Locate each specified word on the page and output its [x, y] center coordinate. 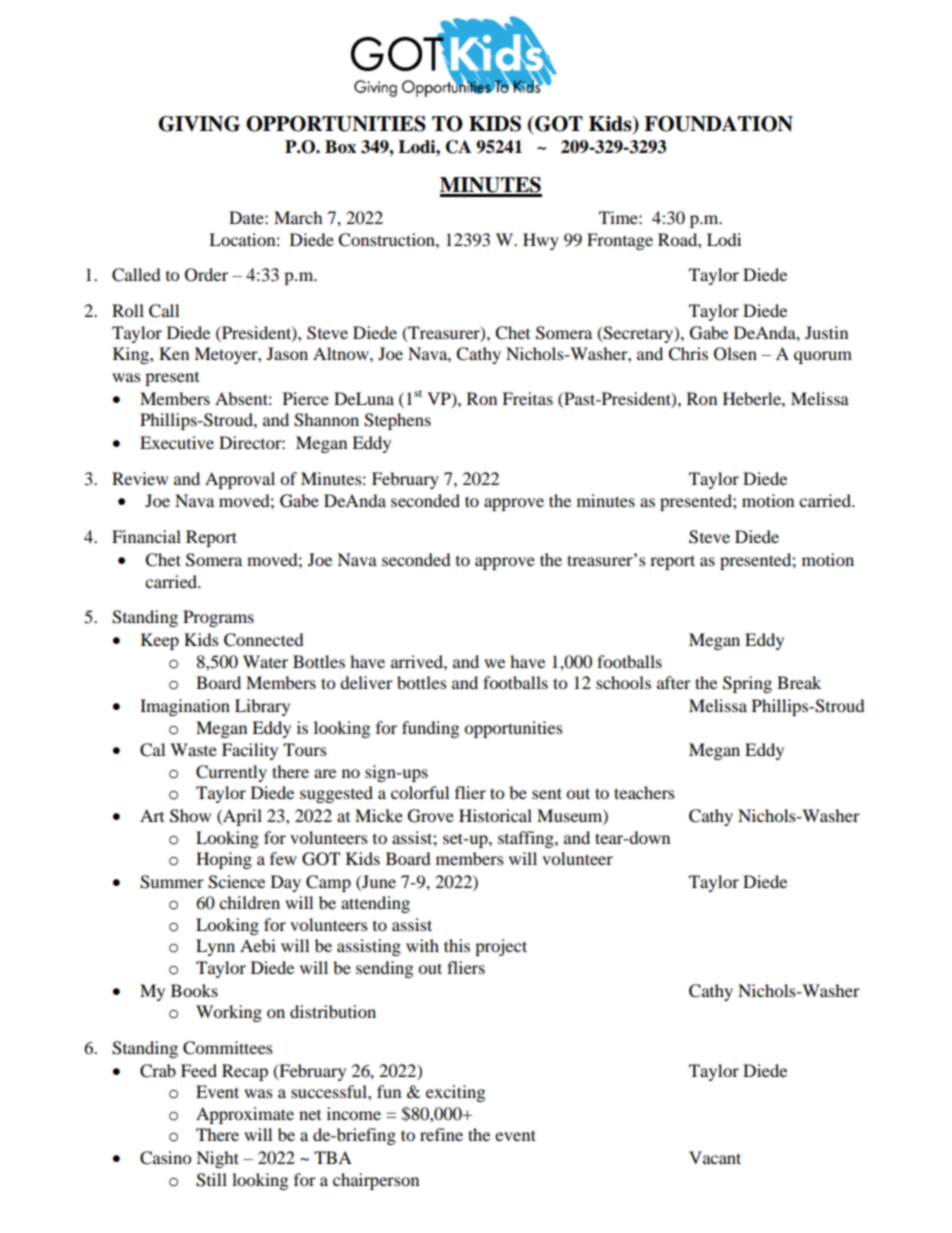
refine [441, 1134]
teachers [644, 792]
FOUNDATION [718, 124]
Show [190, 816]
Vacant [715, 1157]
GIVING [199, 124]
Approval [240, 480]
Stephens [397, 421]
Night [217, 1159]
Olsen [735, 354]
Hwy [541, 241]
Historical [495, 815]
